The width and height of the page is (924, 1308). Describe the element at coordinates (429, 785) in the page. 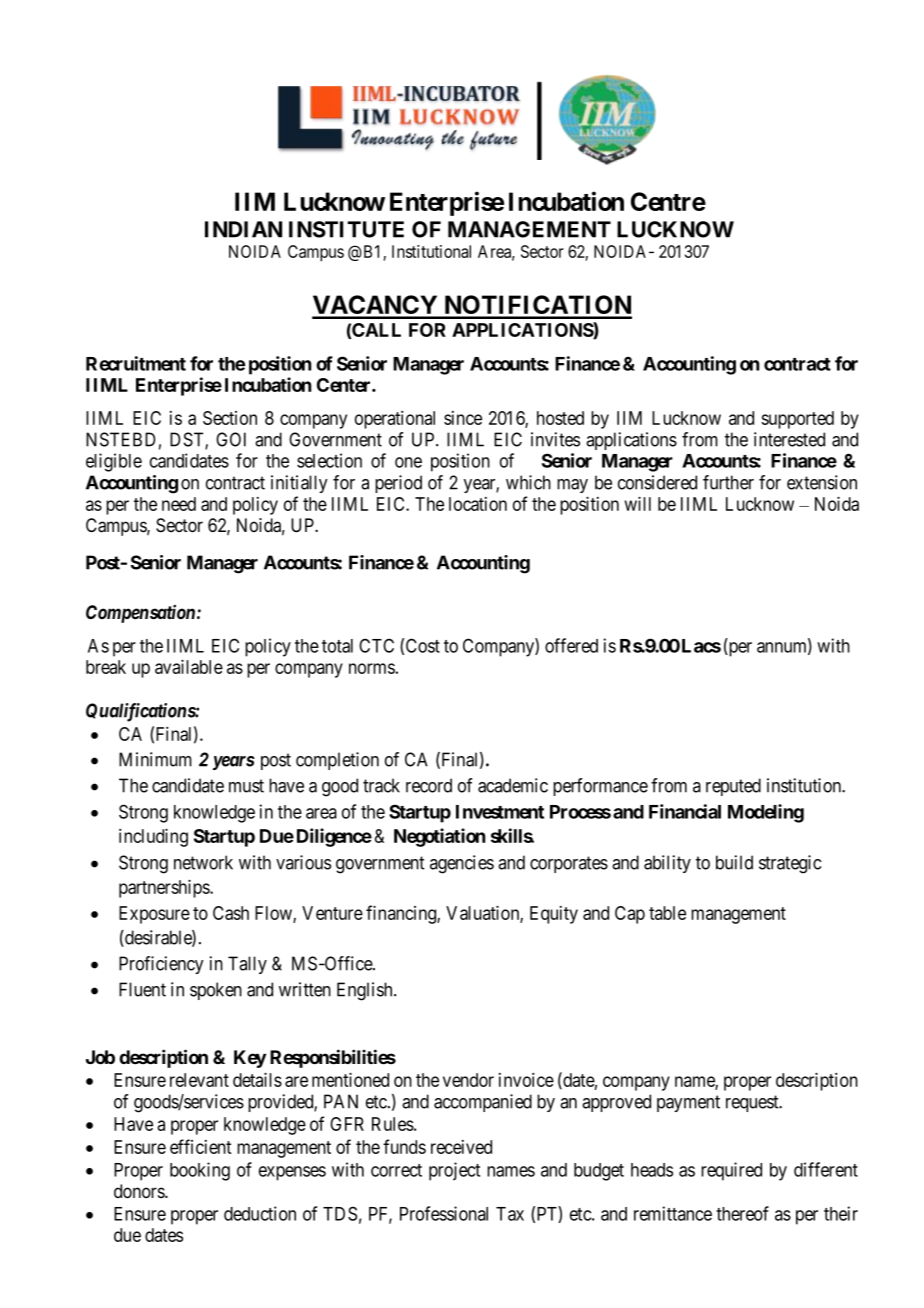

I see `record` at that location.
